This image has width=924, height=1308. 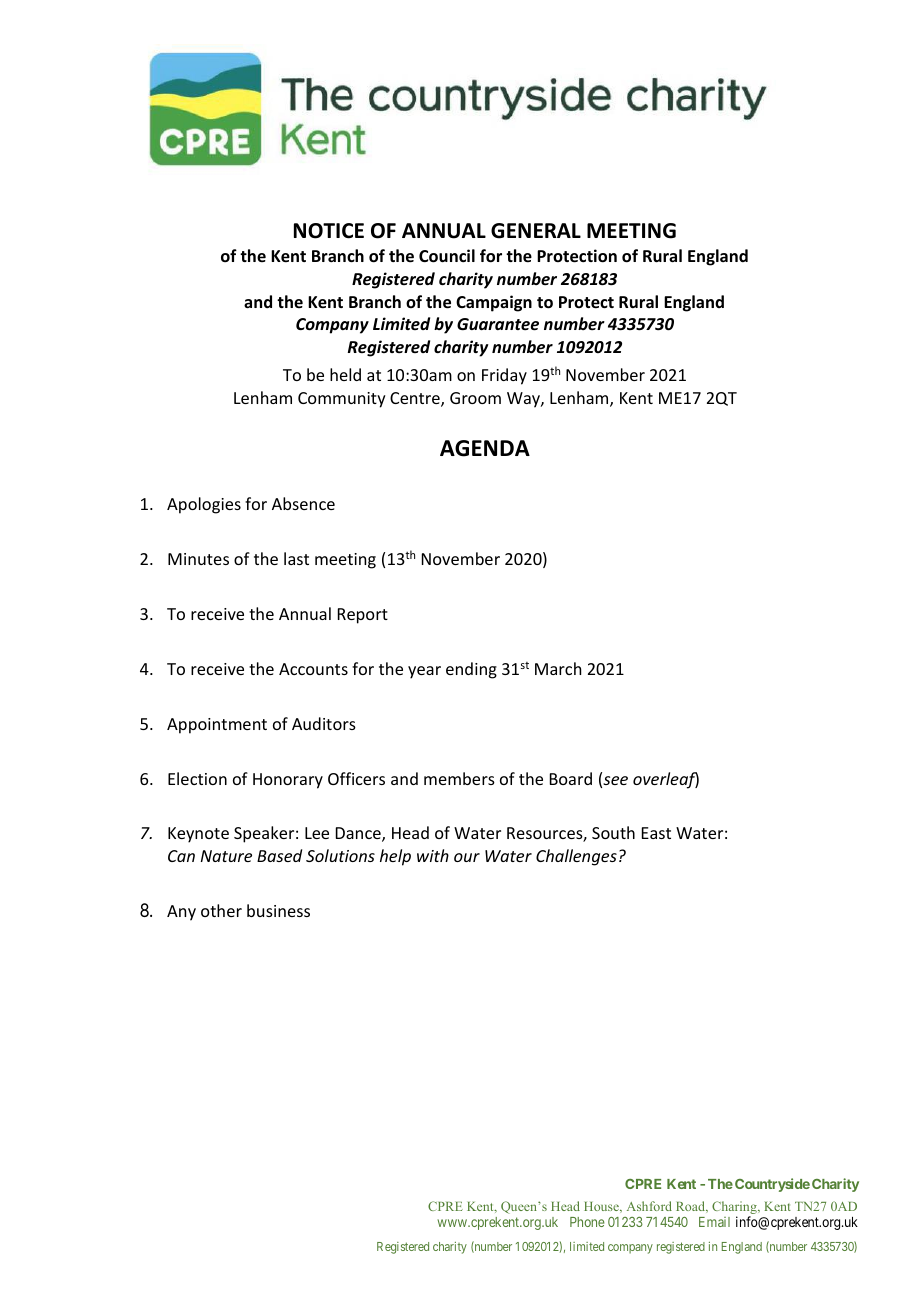 I want to click on with, so click(x=433, y=855).
